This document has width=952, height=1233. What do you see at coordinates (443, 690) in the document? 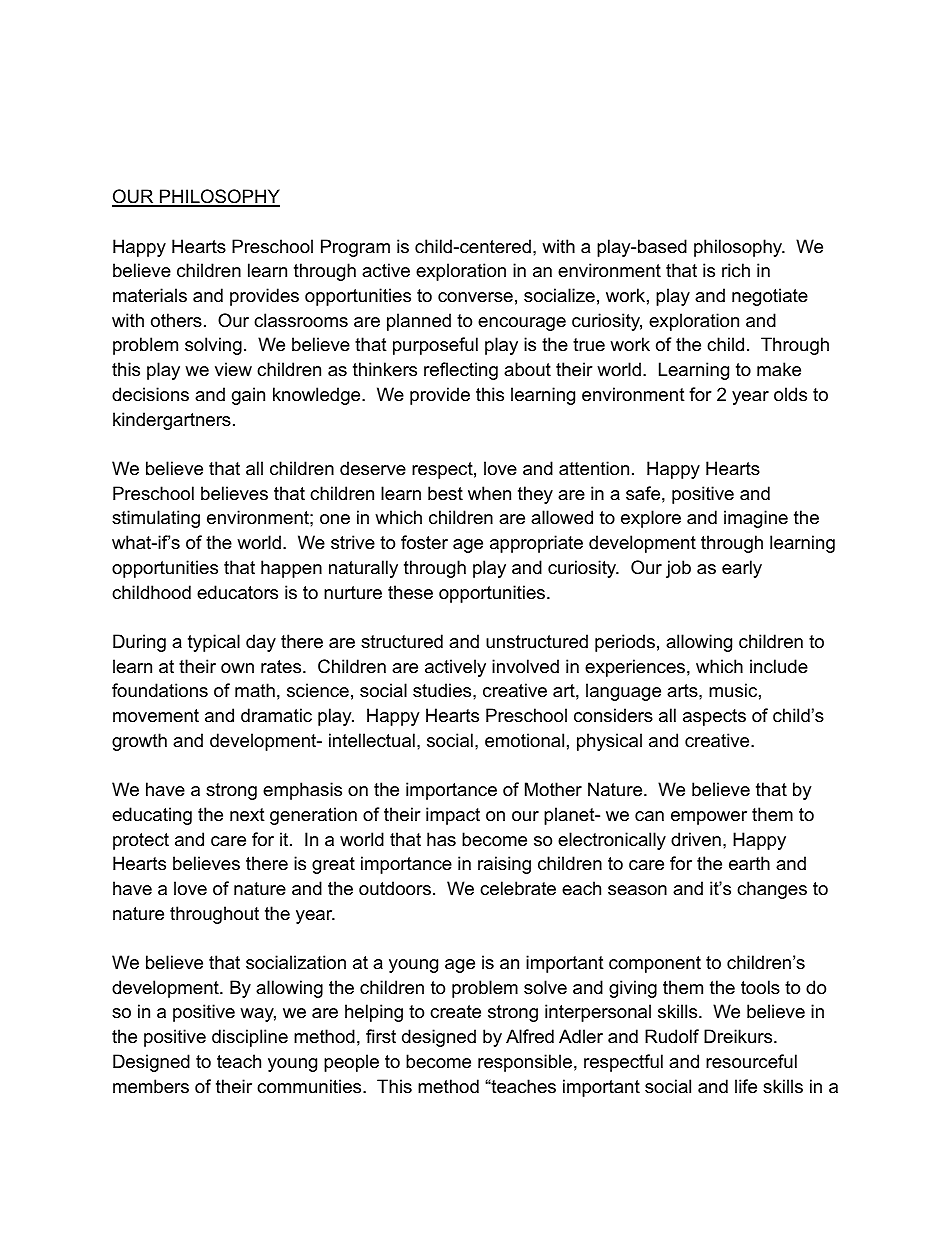
I see `studies` at bounding box center [443, 690].
